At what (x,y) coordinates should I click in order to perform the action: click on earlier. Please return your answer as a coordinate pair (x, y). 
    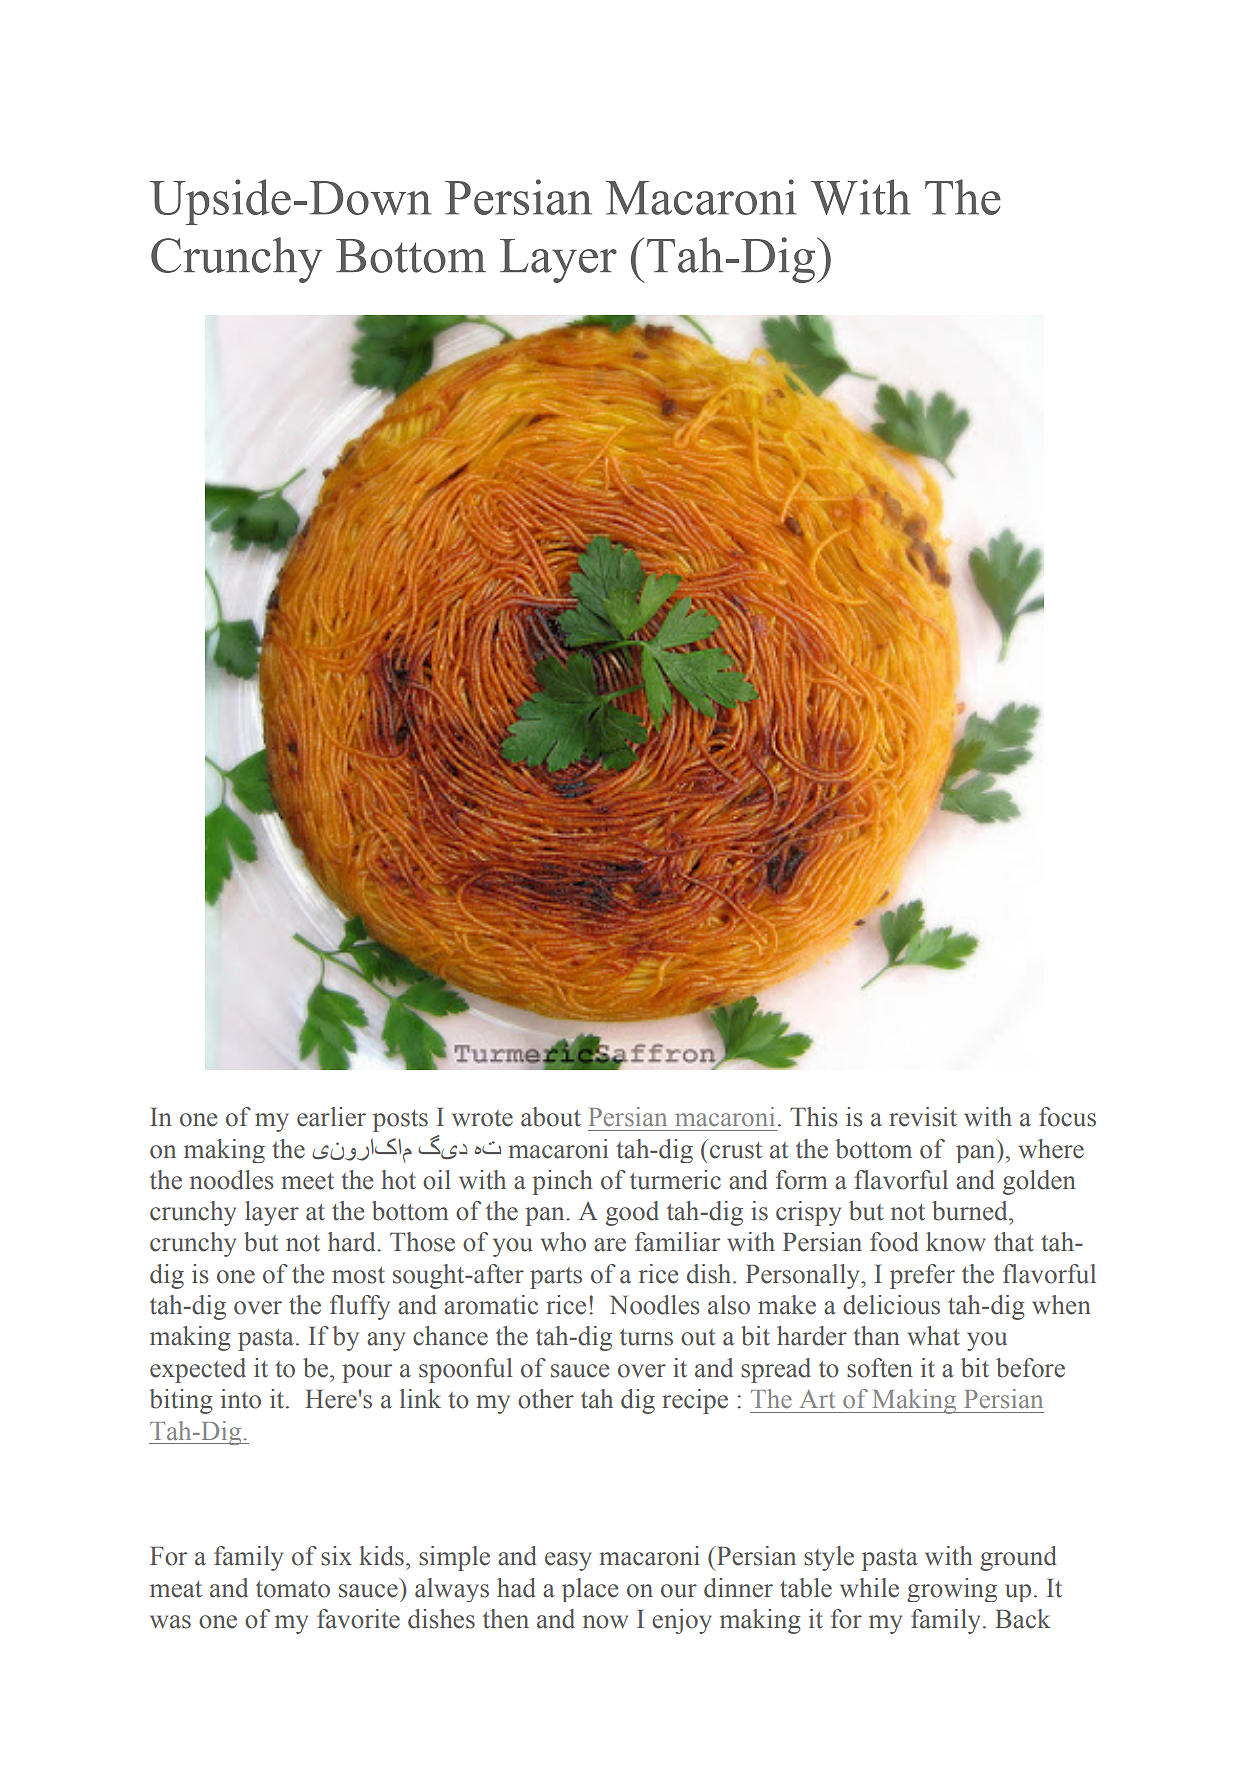
    Looking at the image, I should click on (331, 1117).
